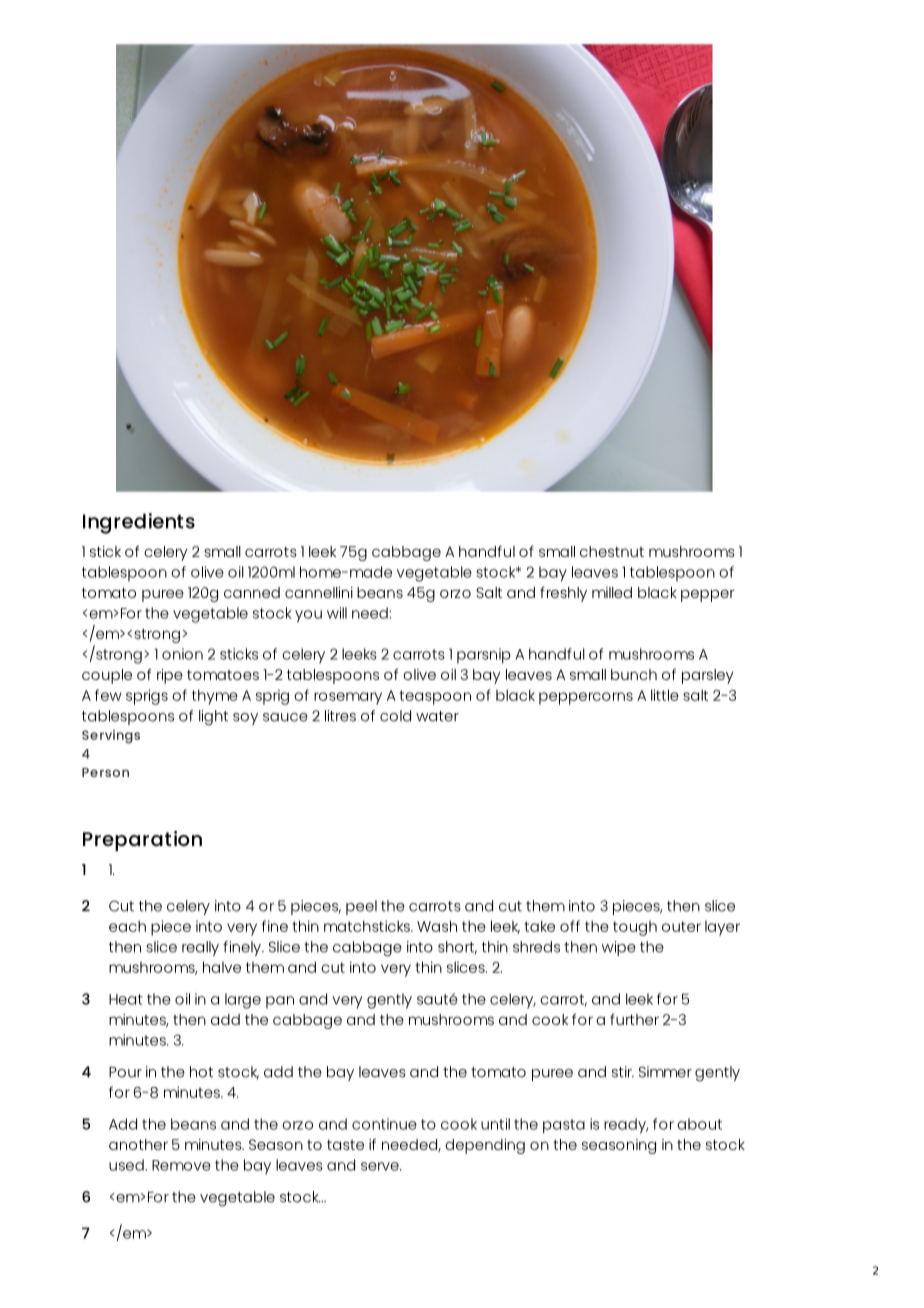 This screenshot has height=1308, width=924. What do you see at coordinates (213, 718) in the screenshot?
I see `light` at bounding box center [213, 718].
